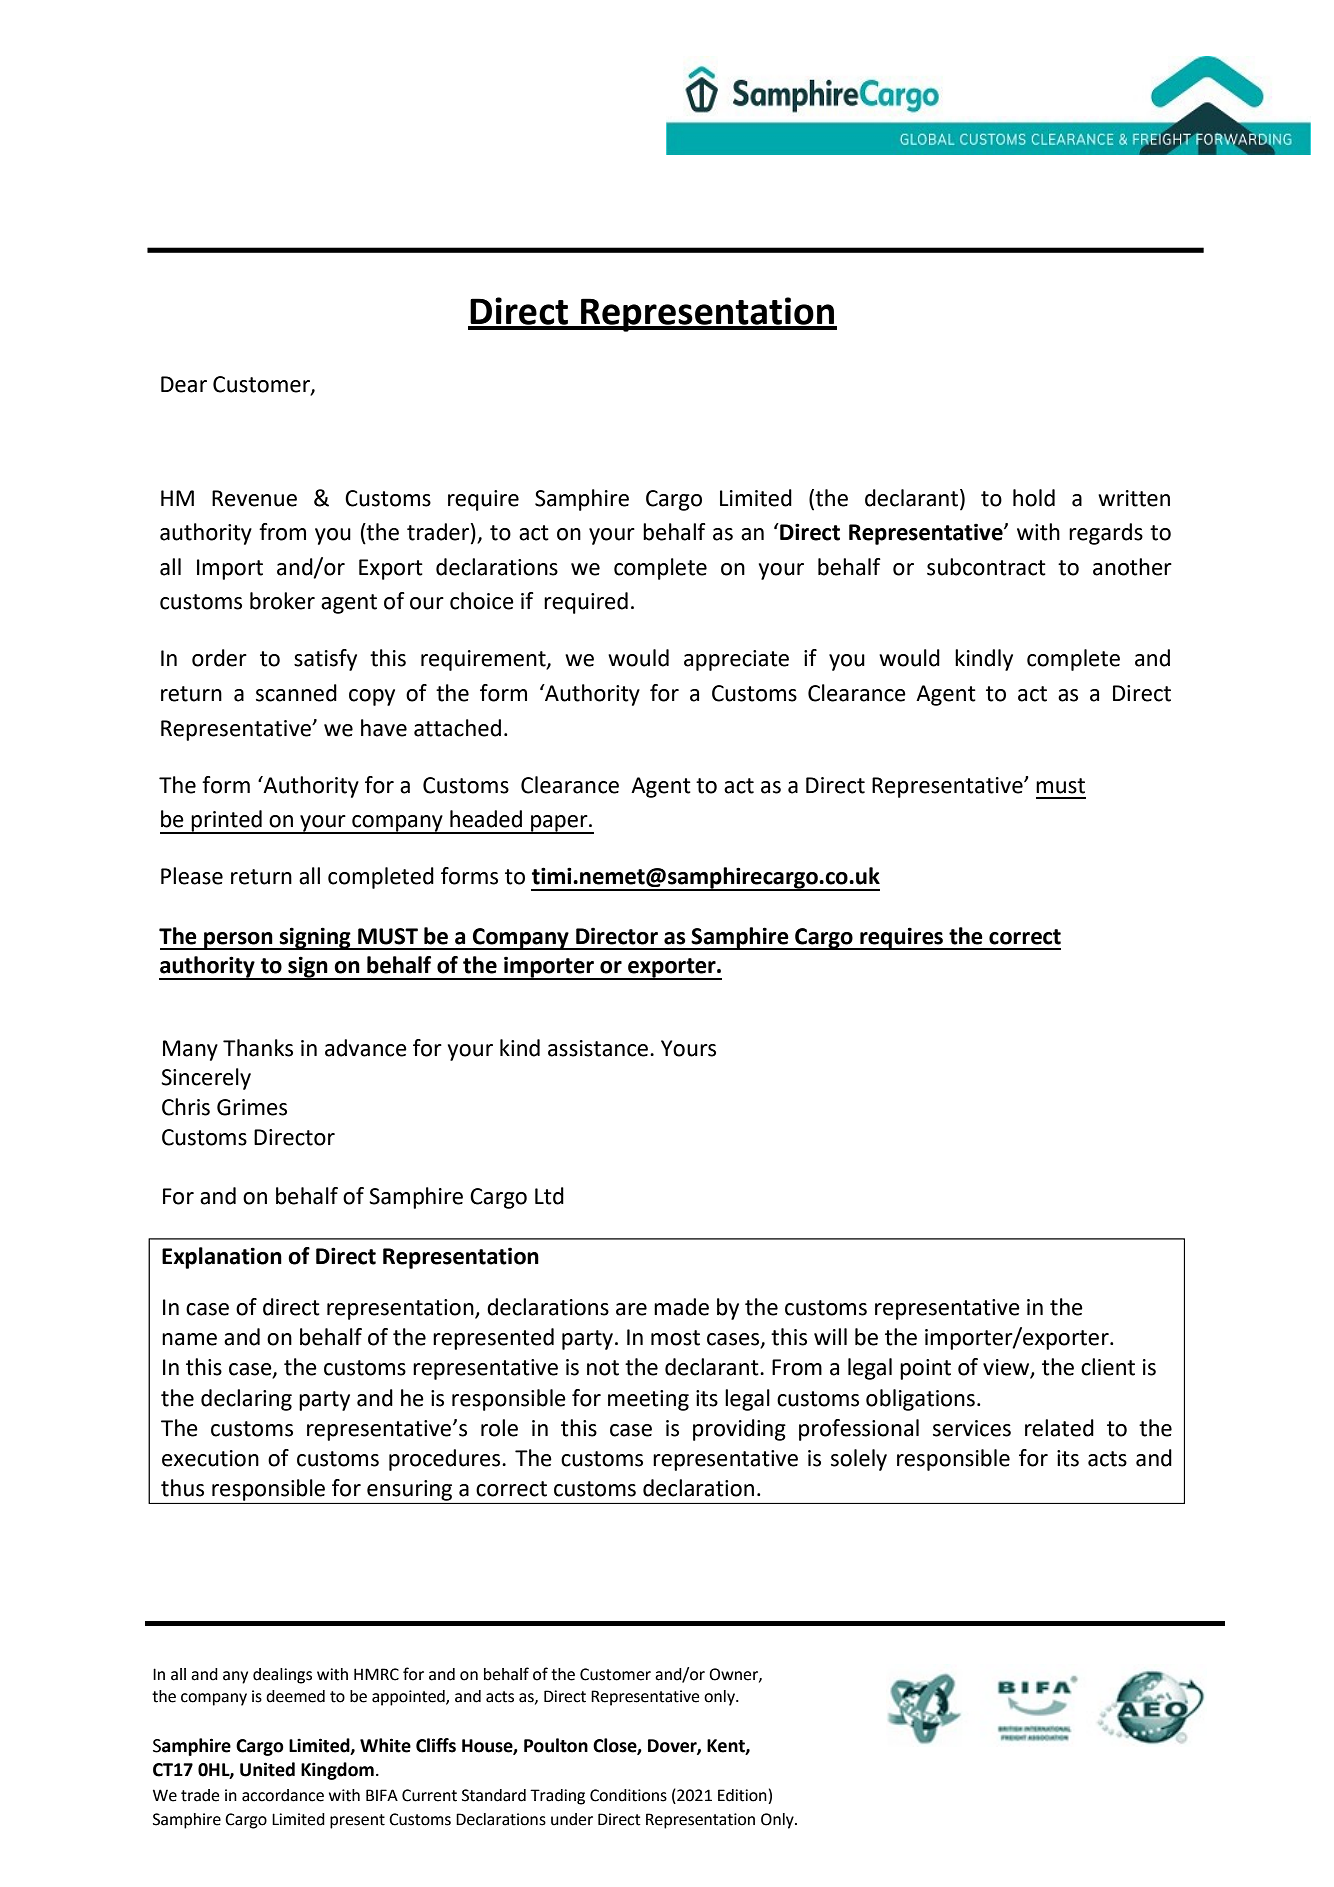 This image has width=1334, height=1887. I want to click on related, so click(1059, 1428).
